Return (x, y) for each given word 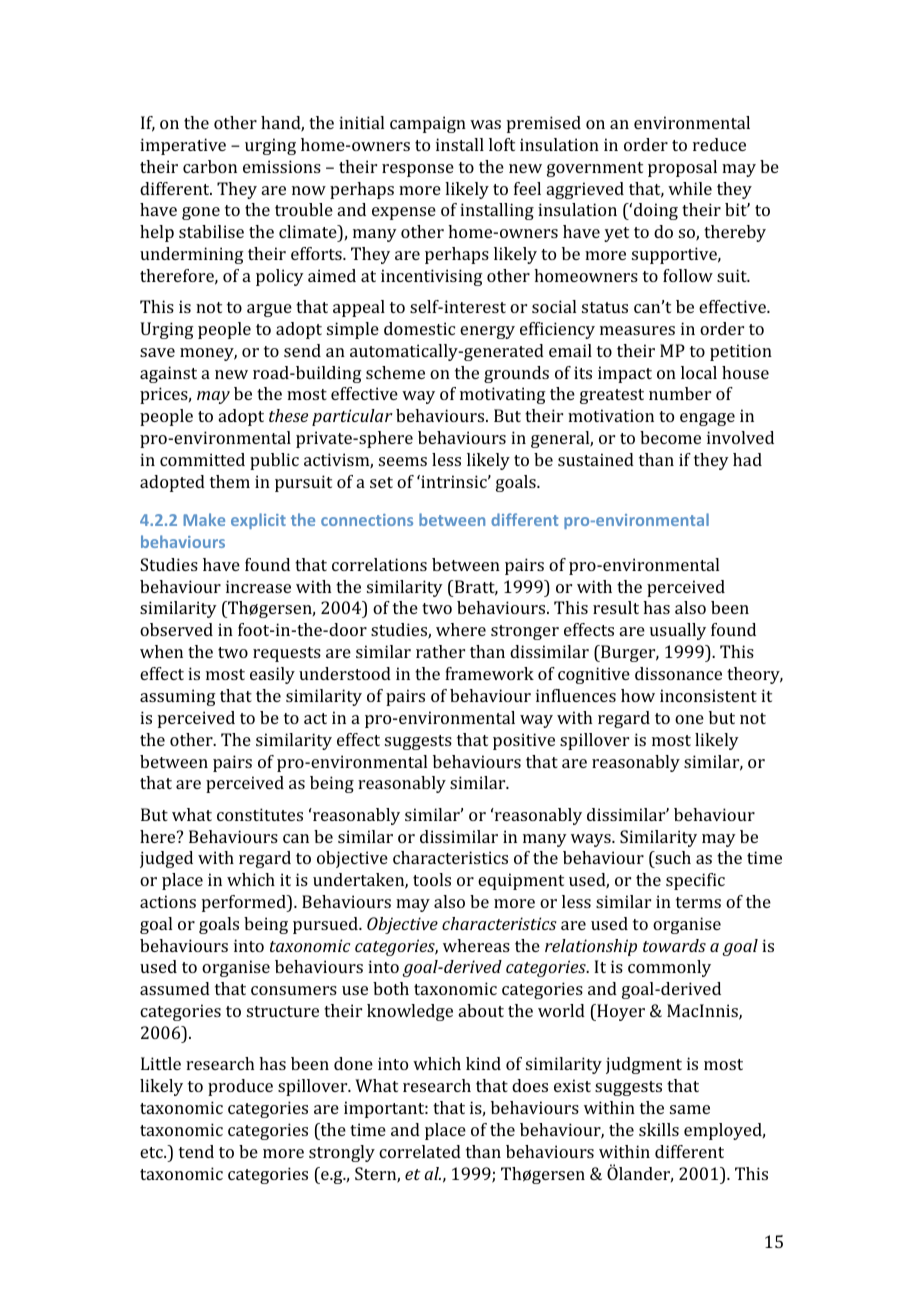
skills (659, 1129)
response (418, 170)
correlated (420, 1151)
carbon (210, 166)
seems (403, 461)
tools (432, 879)
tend (196, 1151)
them (230, 481)
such (672, 857)
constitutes (260, 814)
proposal (682, 168)
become (670, 437)
